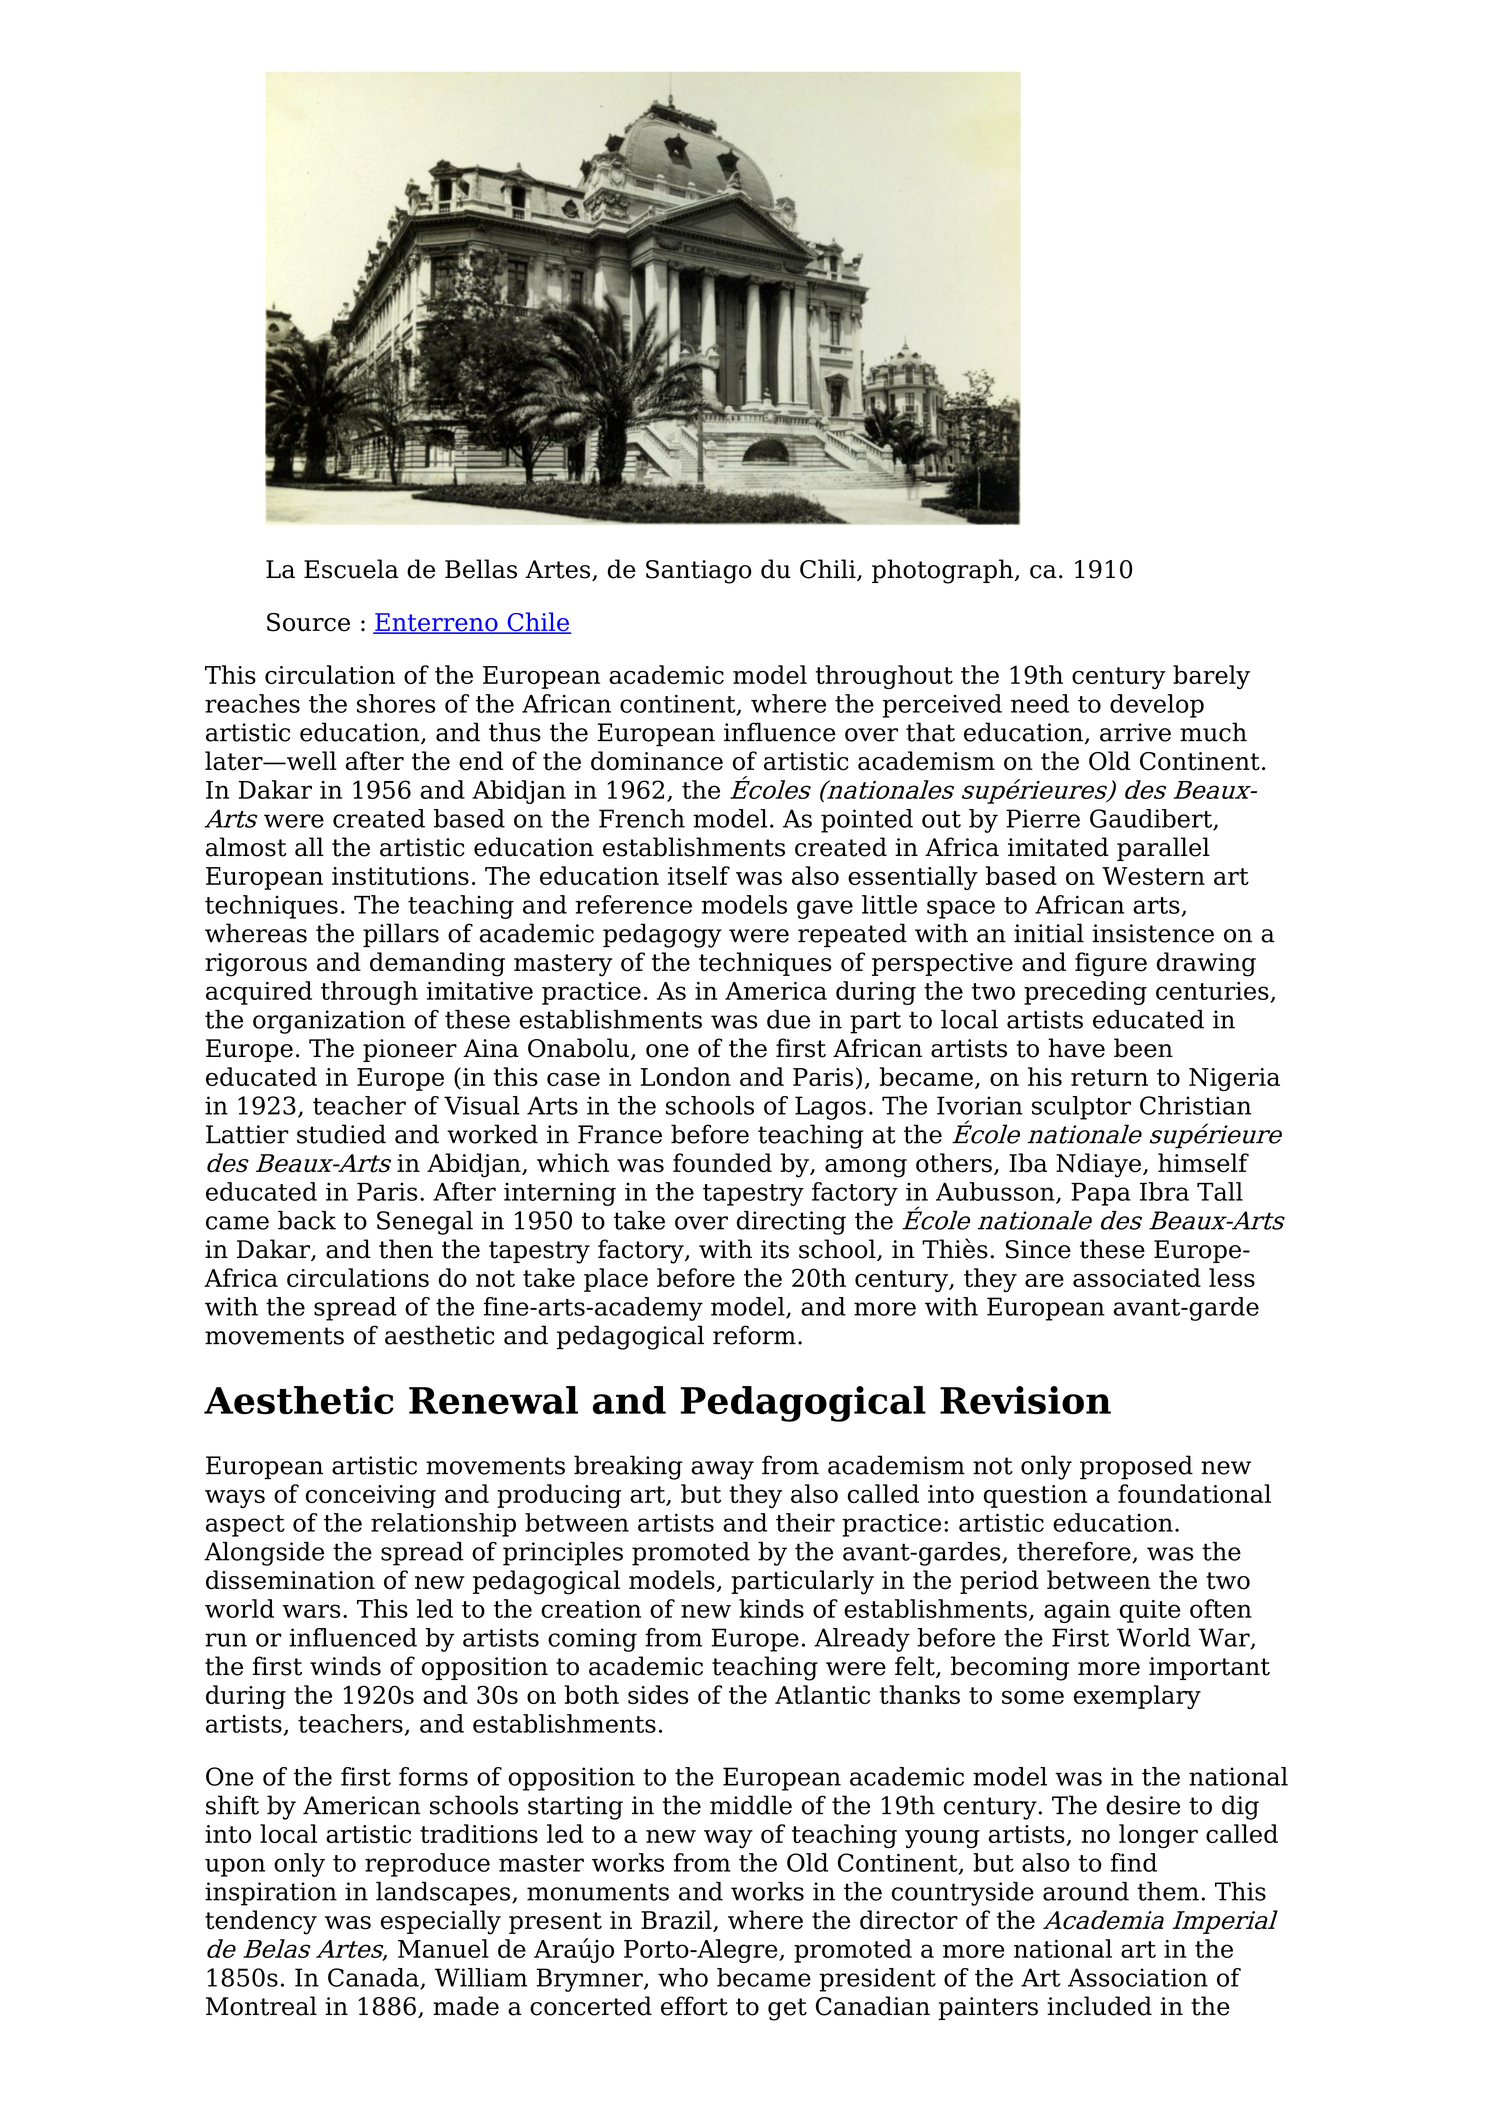 This image has height=2120, width=1498. What do you see at coordinates (1137, 1277) in the image?
I see `associated` at bounding box center [1137, 1277].
